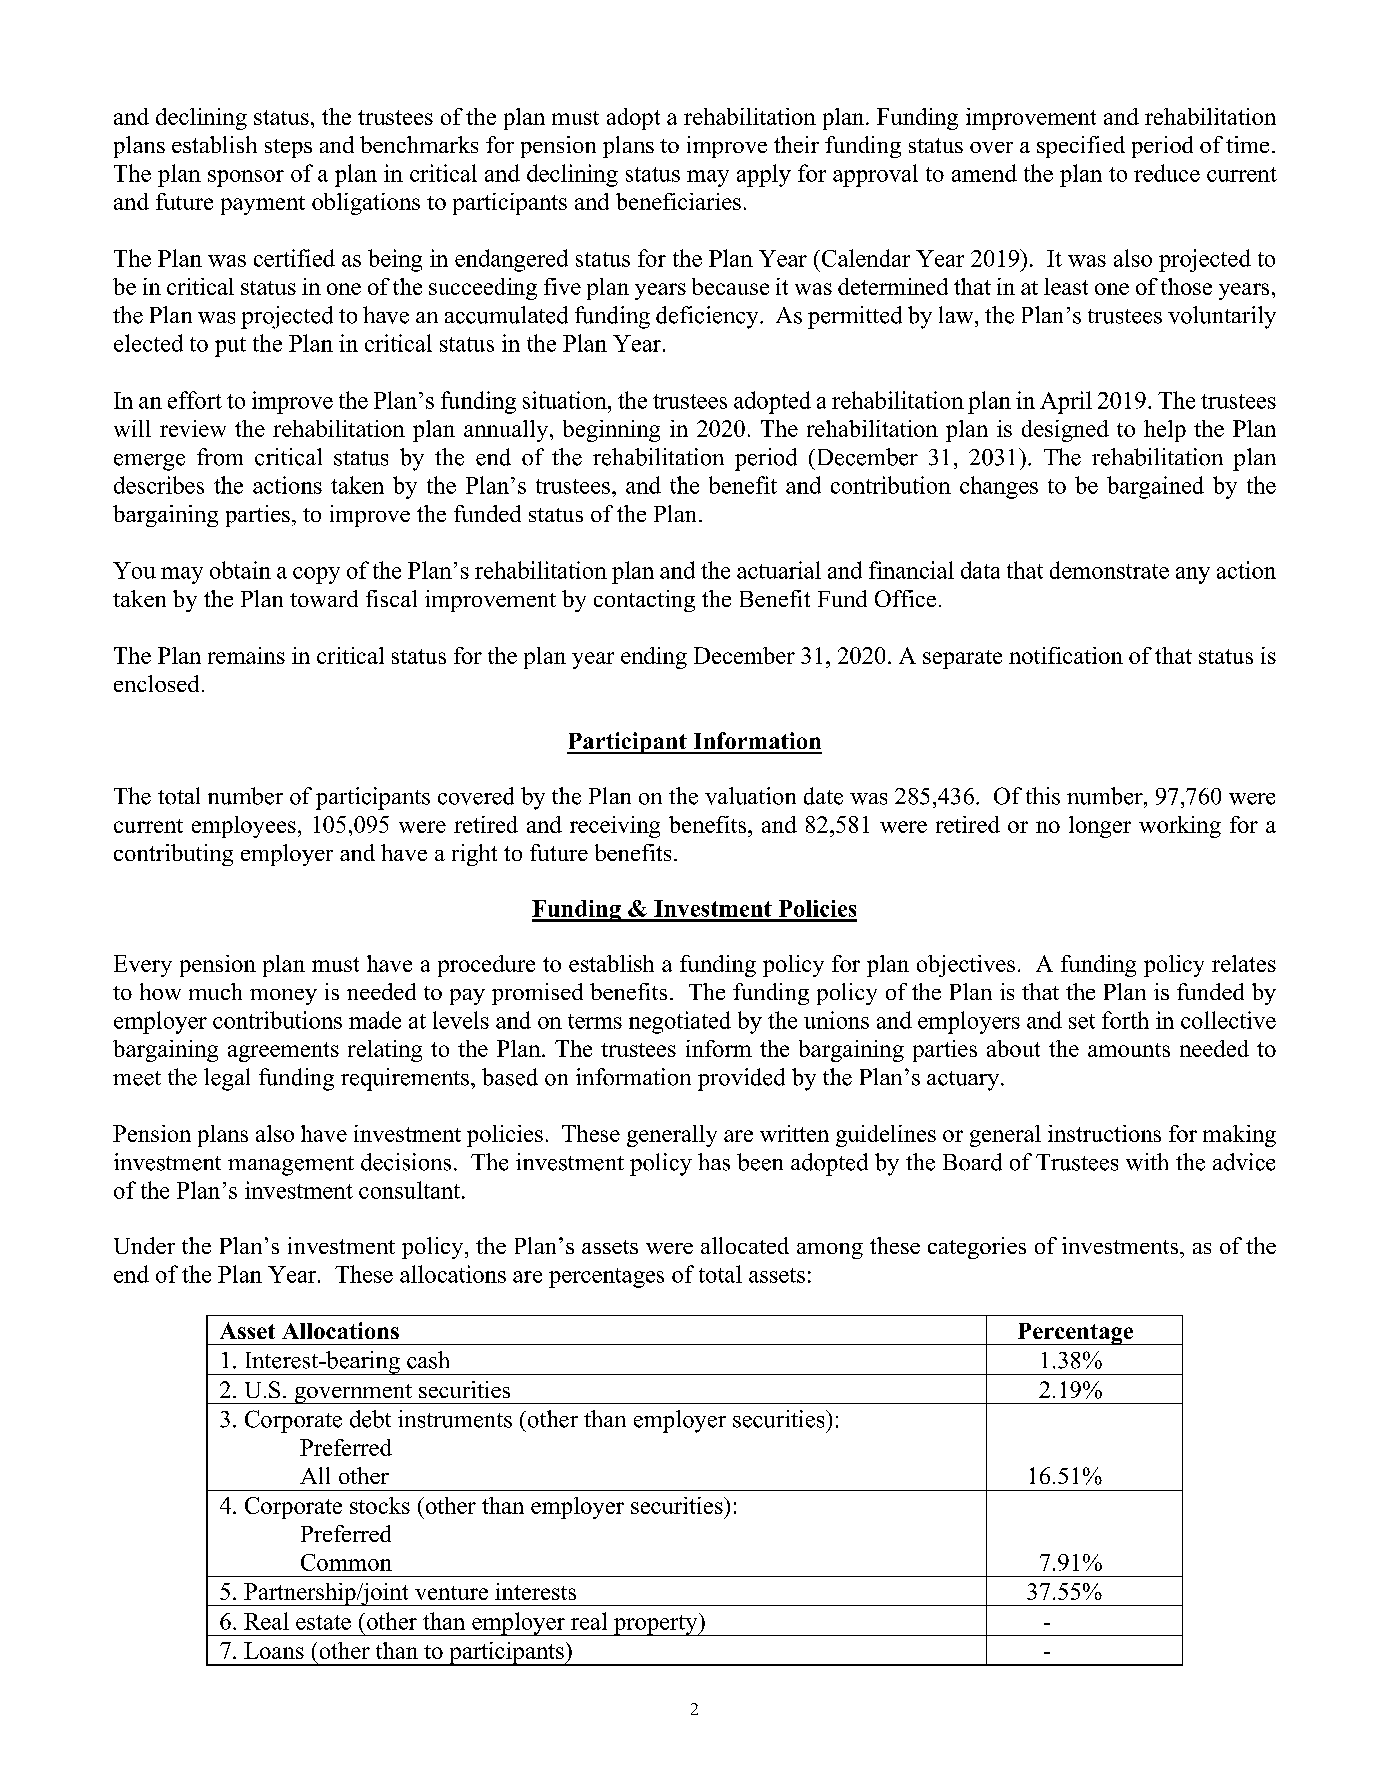  I want to click on payment, so click(263, 205).
